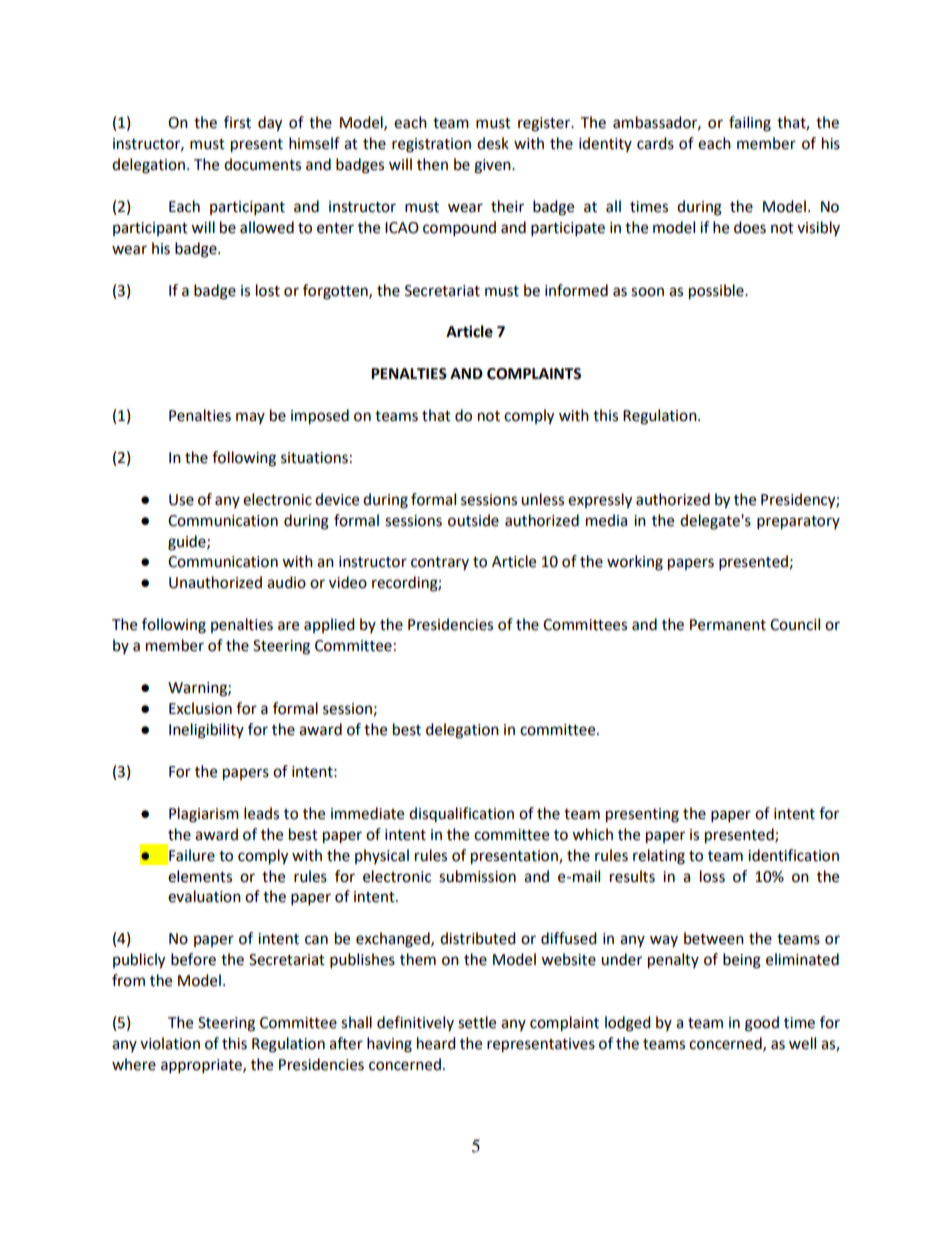 The height and width of the document is (1233, 952). What do you see at coordinates (750, 124) in the document?
I see `failing` at bounding box center [750, 124].
